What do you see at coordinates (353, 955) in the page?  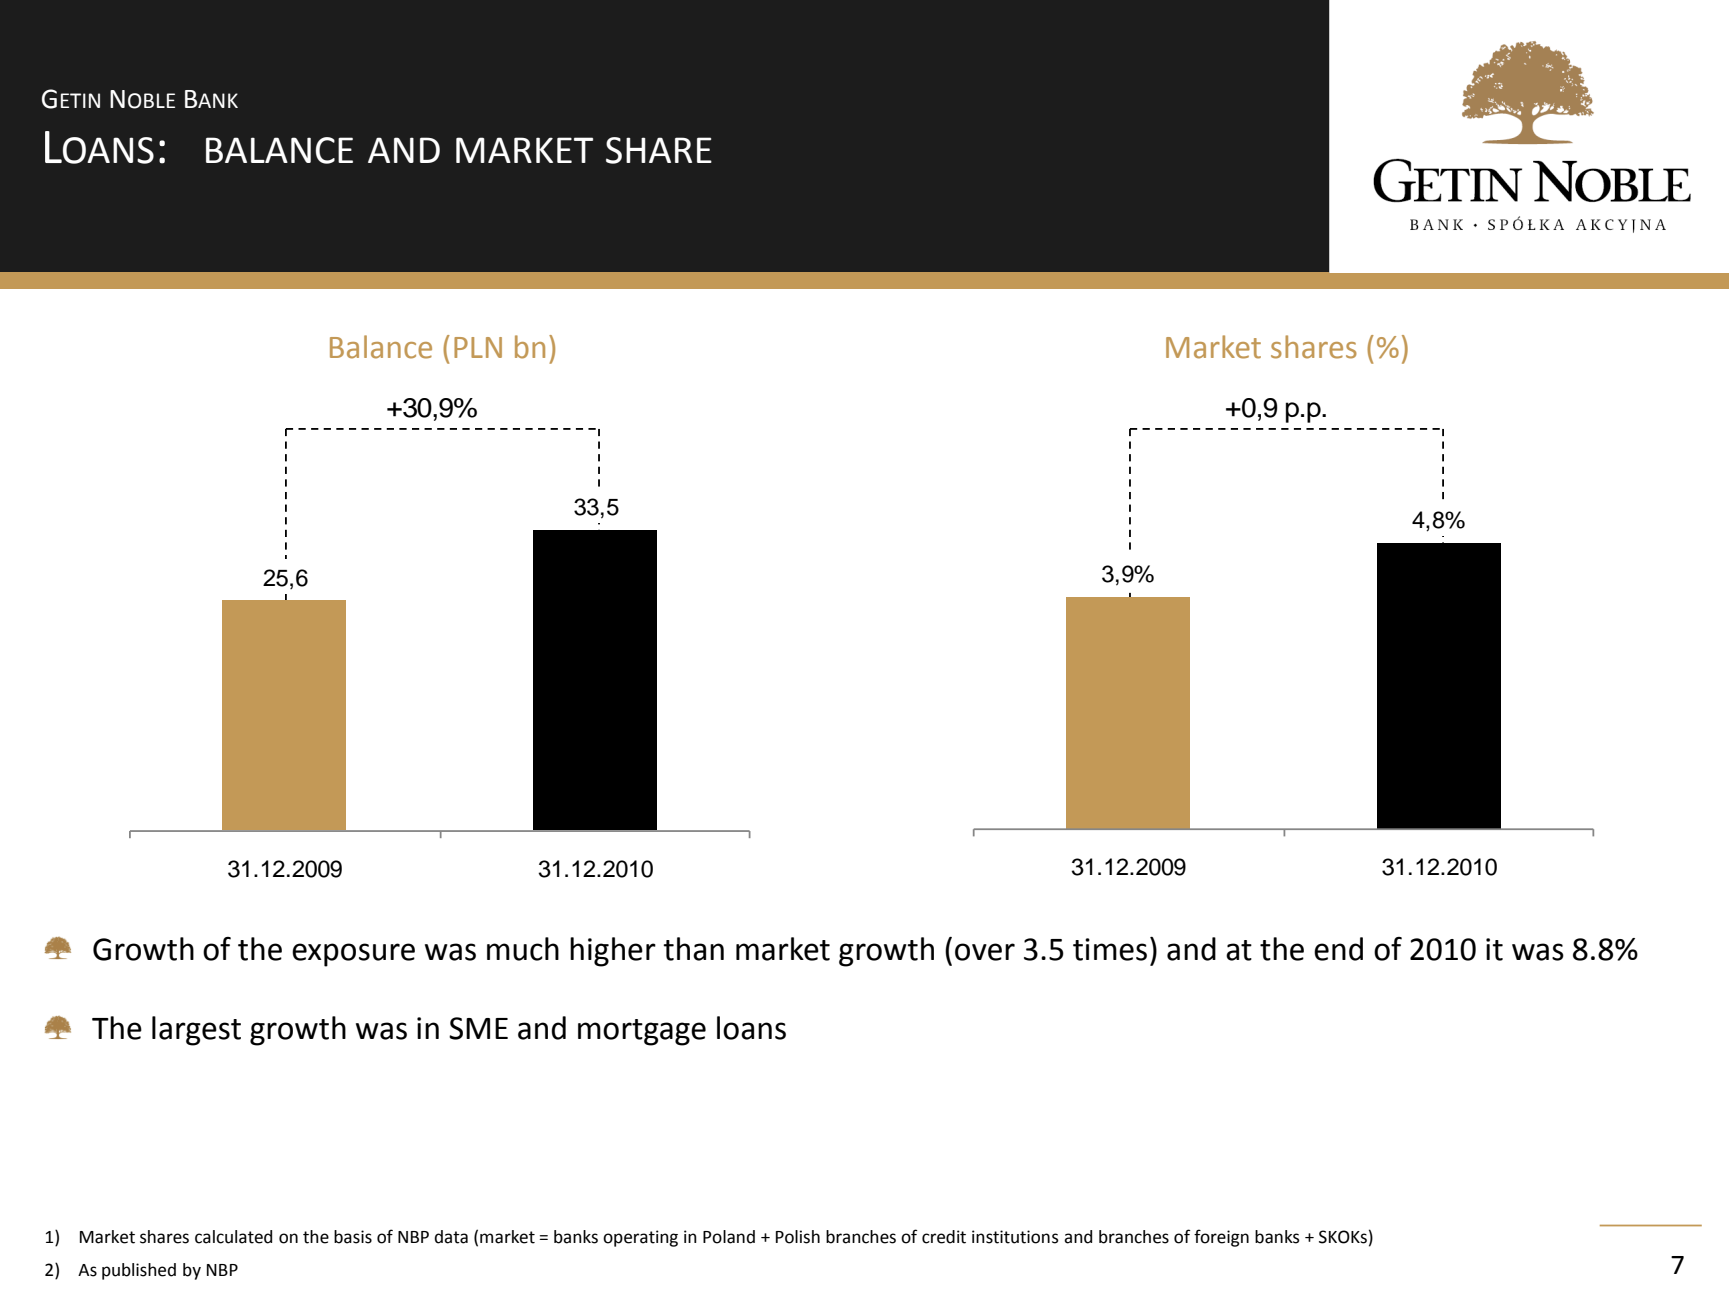 I see `exposure` at bounding box center [353, 955].
